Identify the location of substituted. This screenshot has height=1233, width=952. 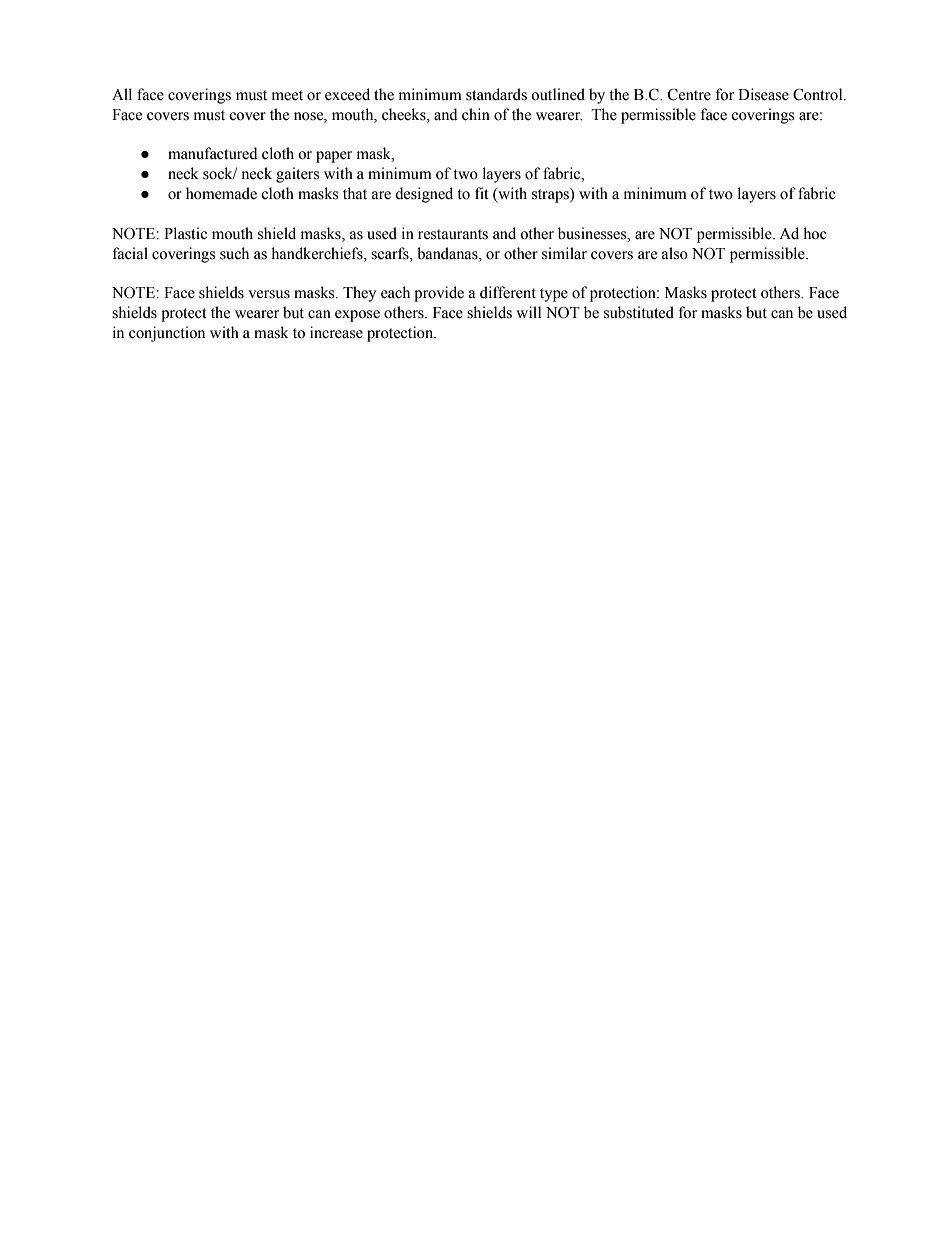
(639, 312).
